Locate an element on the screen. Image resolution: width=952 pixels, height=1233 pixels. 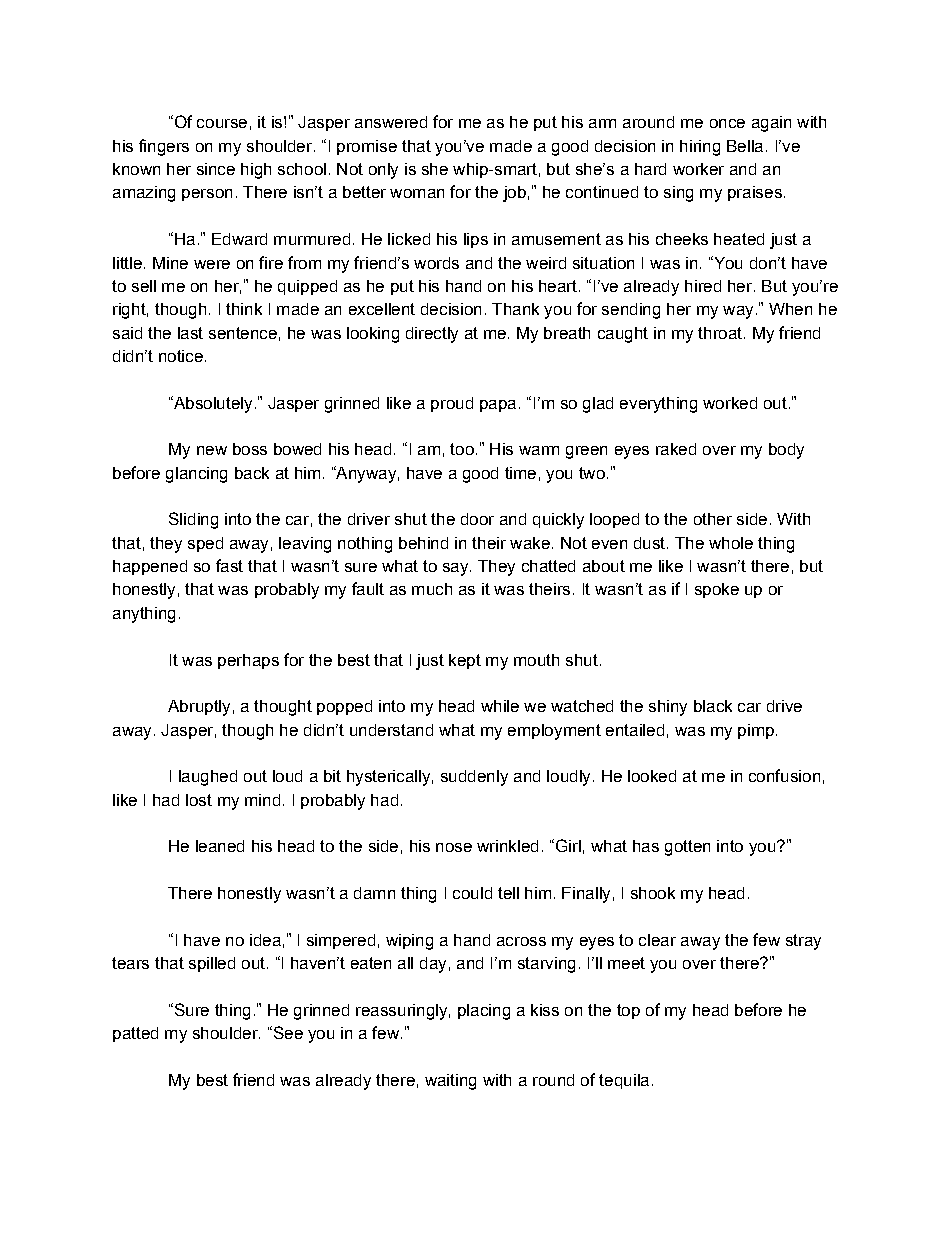
raked is located at coordinates (676, 449).
